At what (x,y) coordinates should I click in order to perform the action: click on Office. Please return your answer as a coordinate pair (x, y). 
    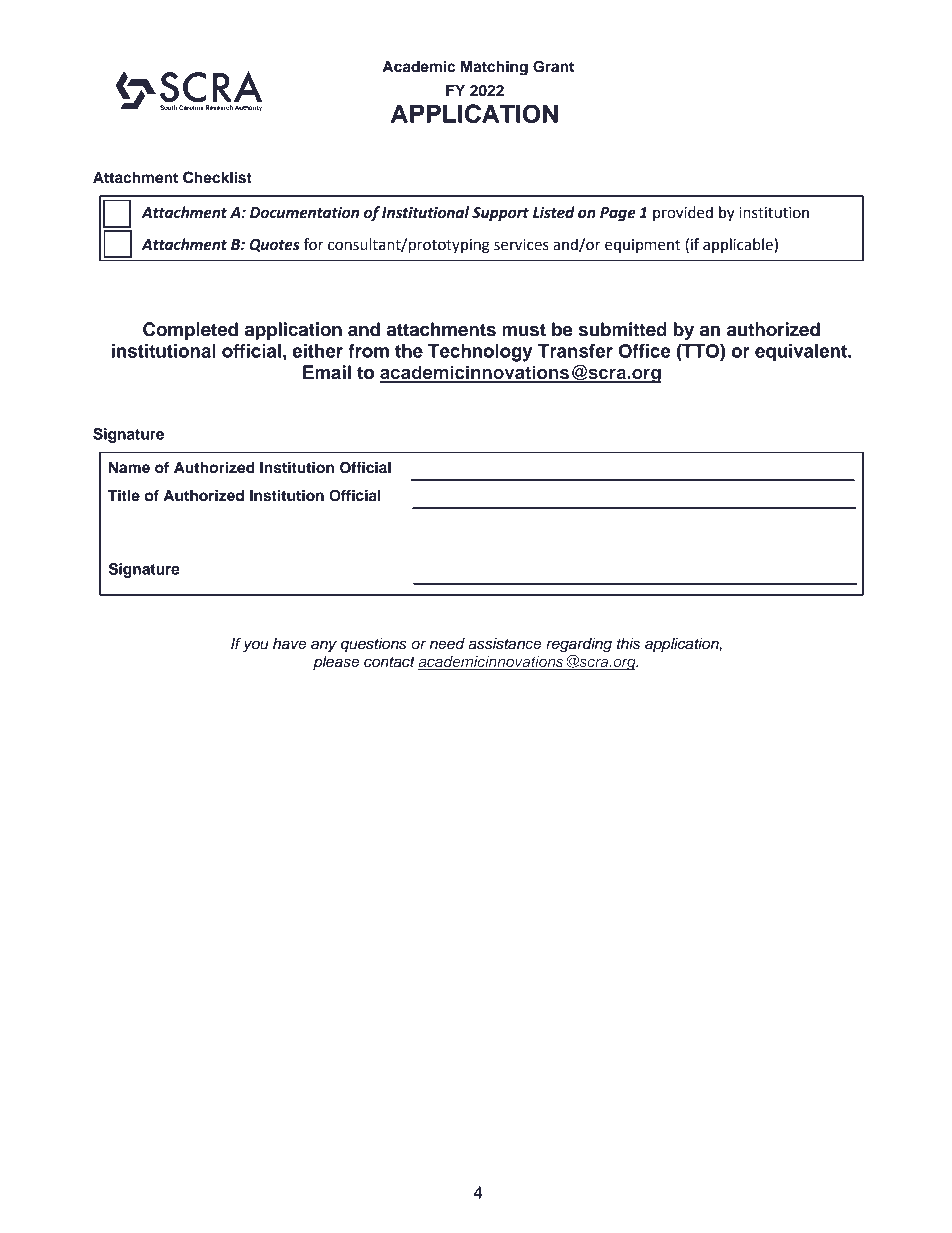
    Looking at the image, I should click on (645, 351).
